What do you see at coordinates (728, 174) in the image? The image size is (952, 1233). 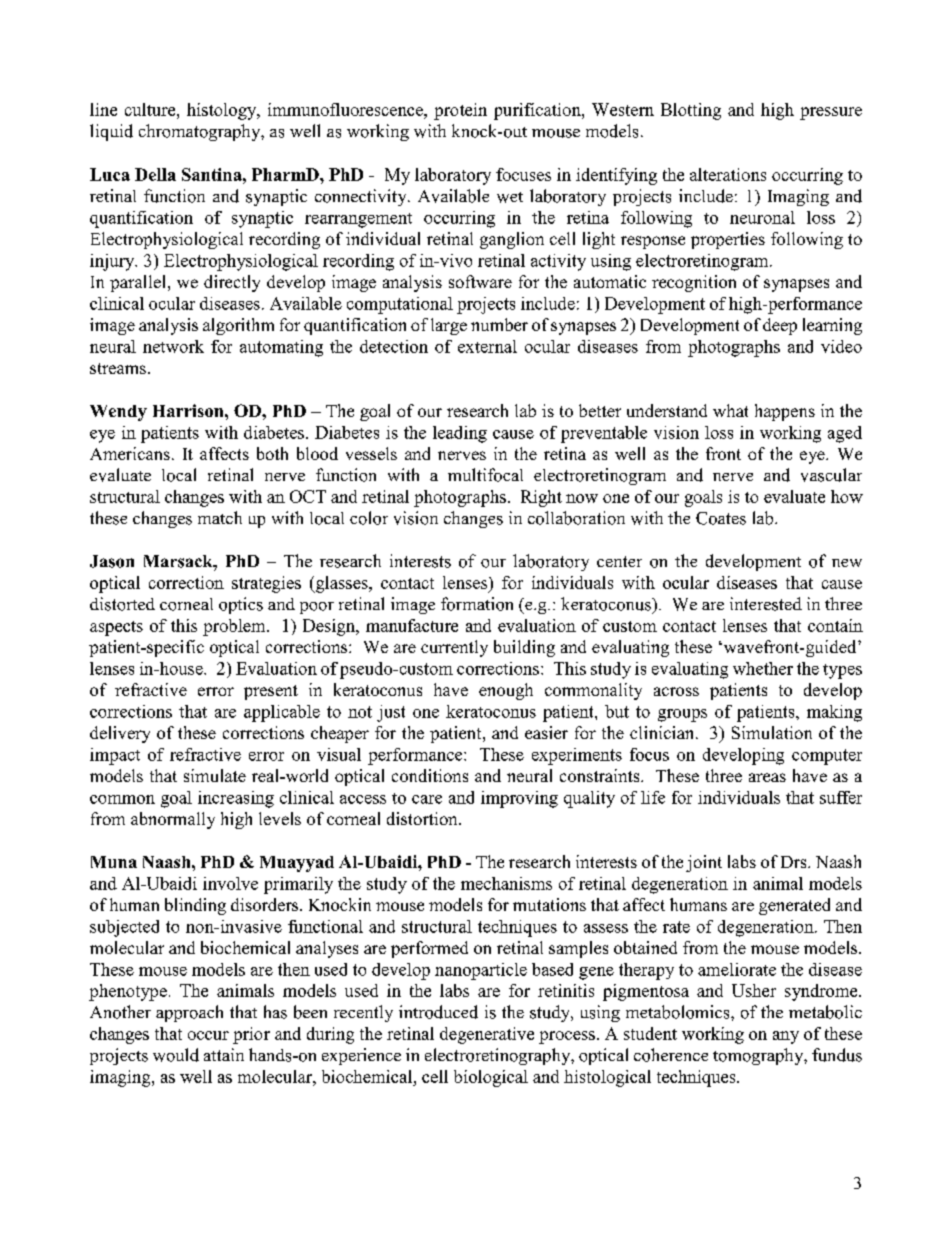 I see `alterations` at bounding box center [728, 174].
